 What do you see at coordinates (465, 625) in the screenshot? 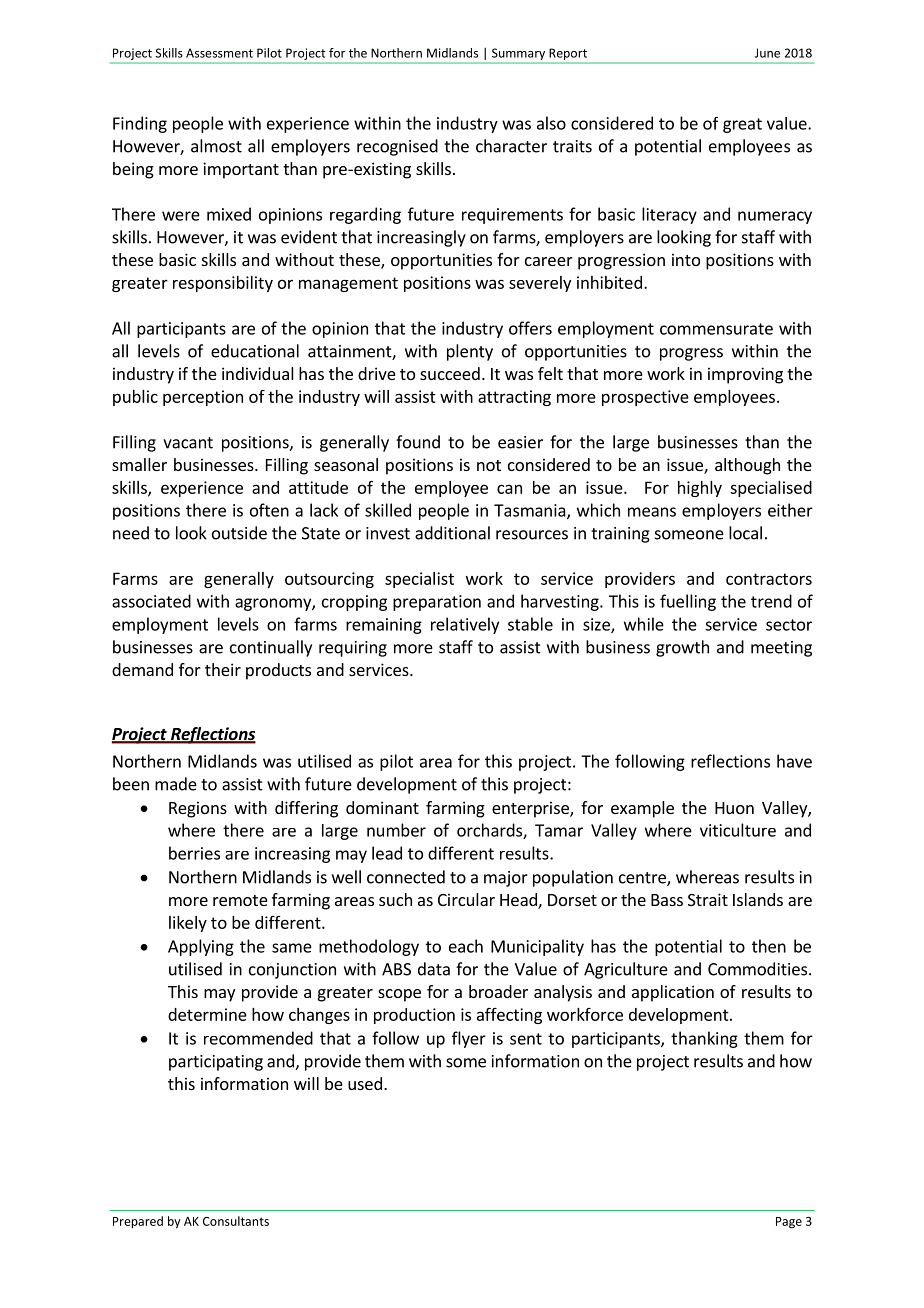
I see `relatively` at bounding box center [465, 625].
